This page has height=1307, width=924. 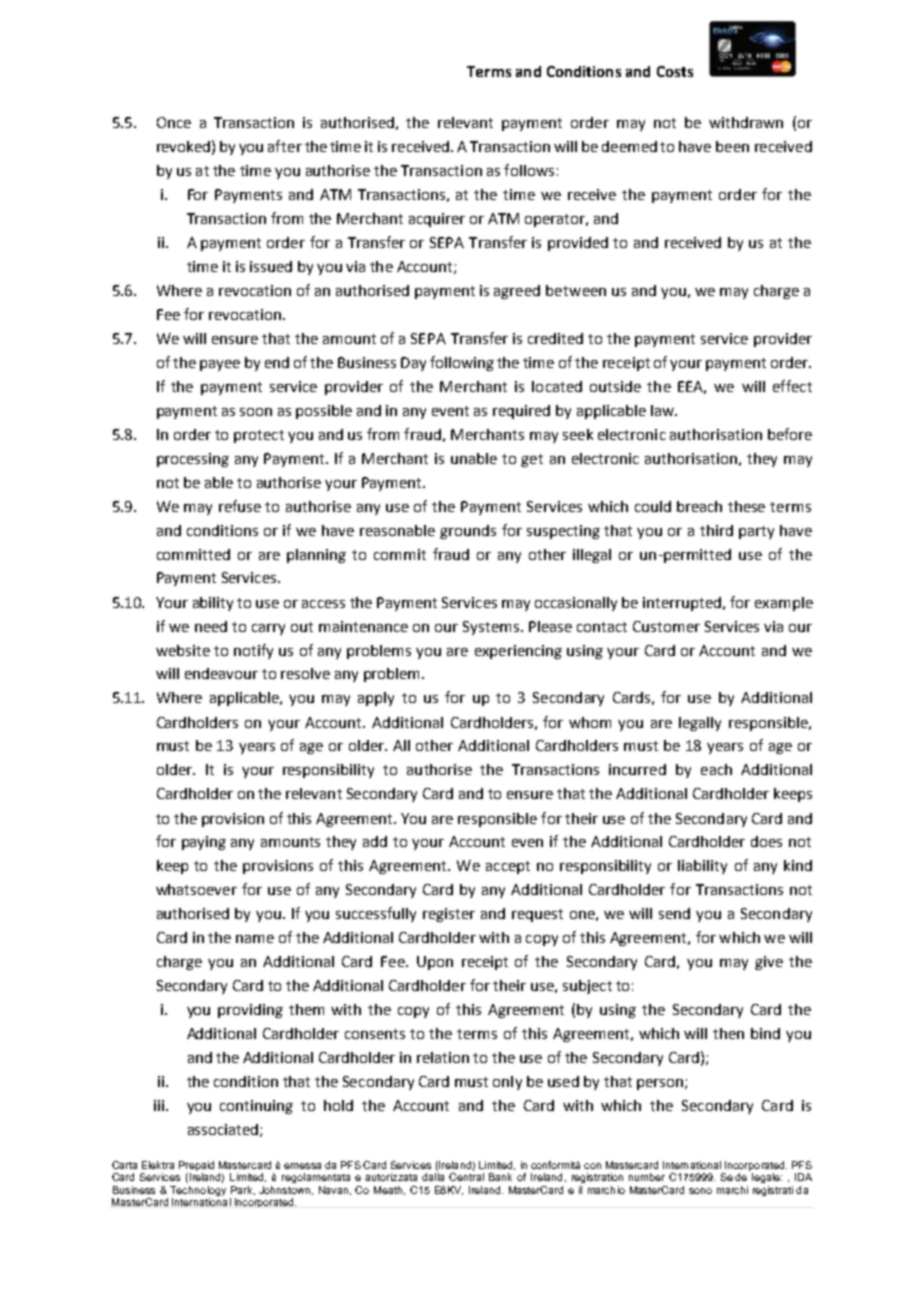 I want to click on these, so click(x=746, y=506).
